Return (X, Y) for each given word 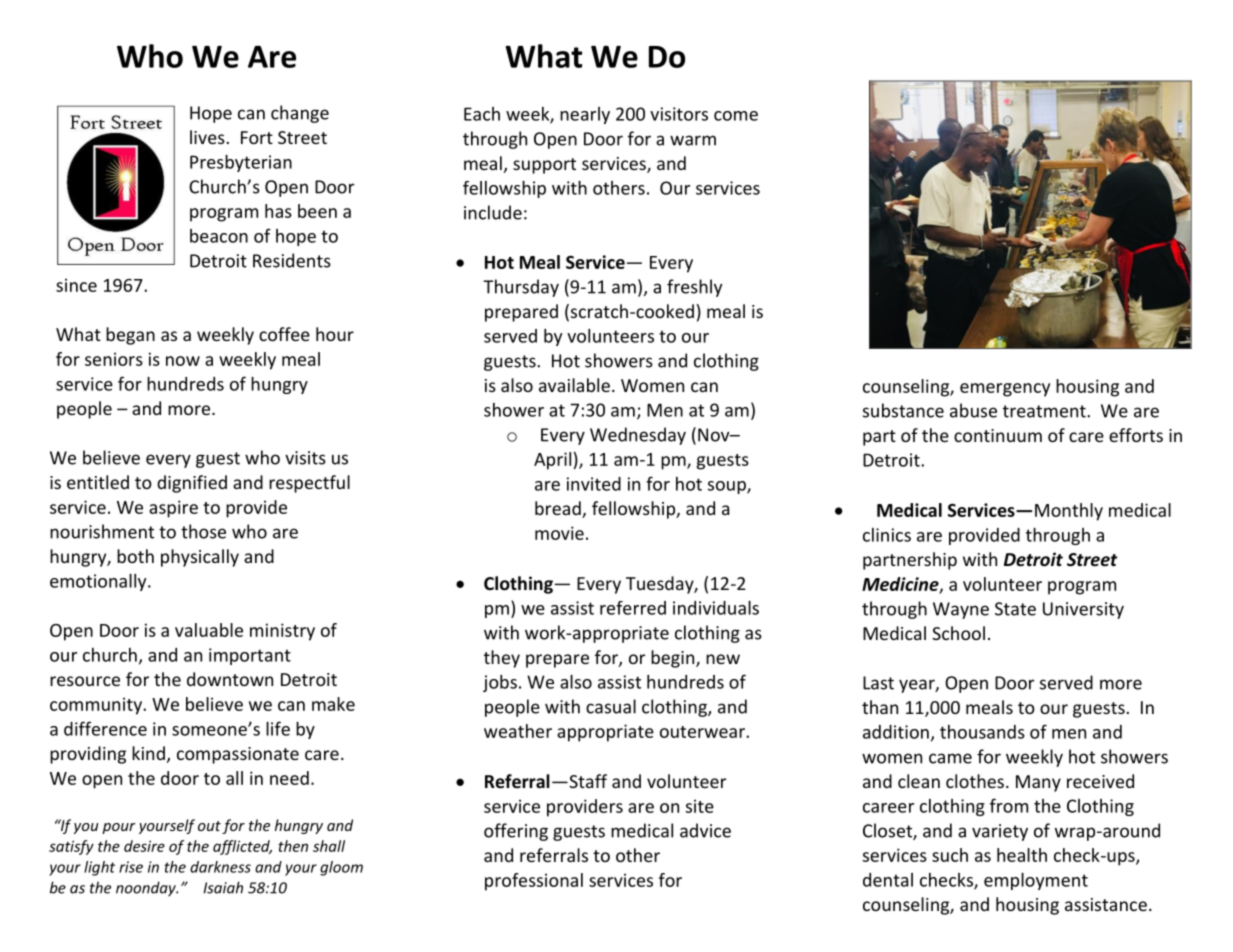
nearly (585, 115)
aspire (173, 509)
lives (207, 137)
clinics (887, 535)
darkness (220, 867)
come (736, 116)
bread (559, 509)
